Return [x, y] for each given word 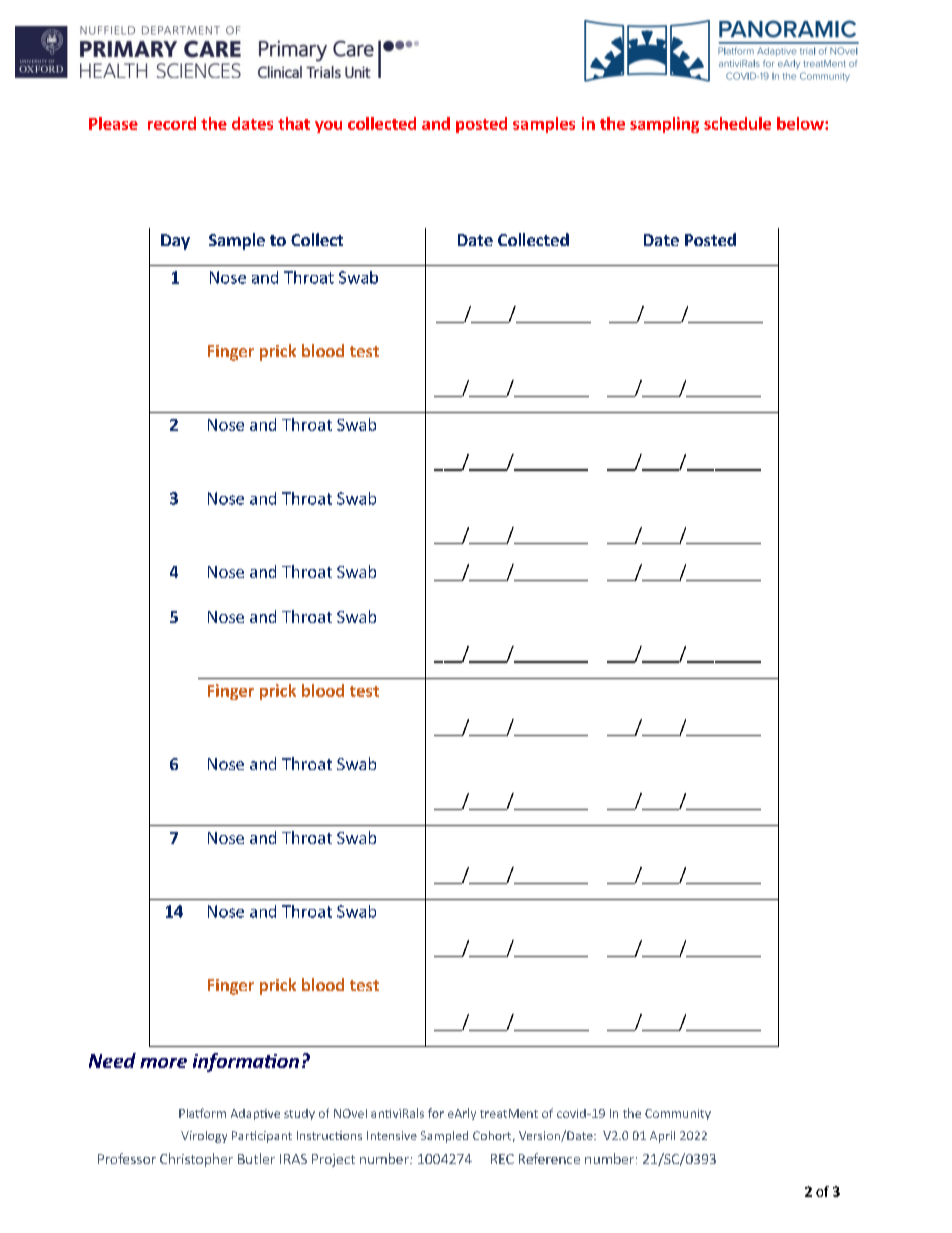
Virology [204, 1137]
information [246, 1062]
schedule [737, 123]
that [294, 123]
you [328, 127]
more [163, 1063]
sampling [664, 125]
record [172, 123]
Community [678, 1114]
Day [175, 242]
